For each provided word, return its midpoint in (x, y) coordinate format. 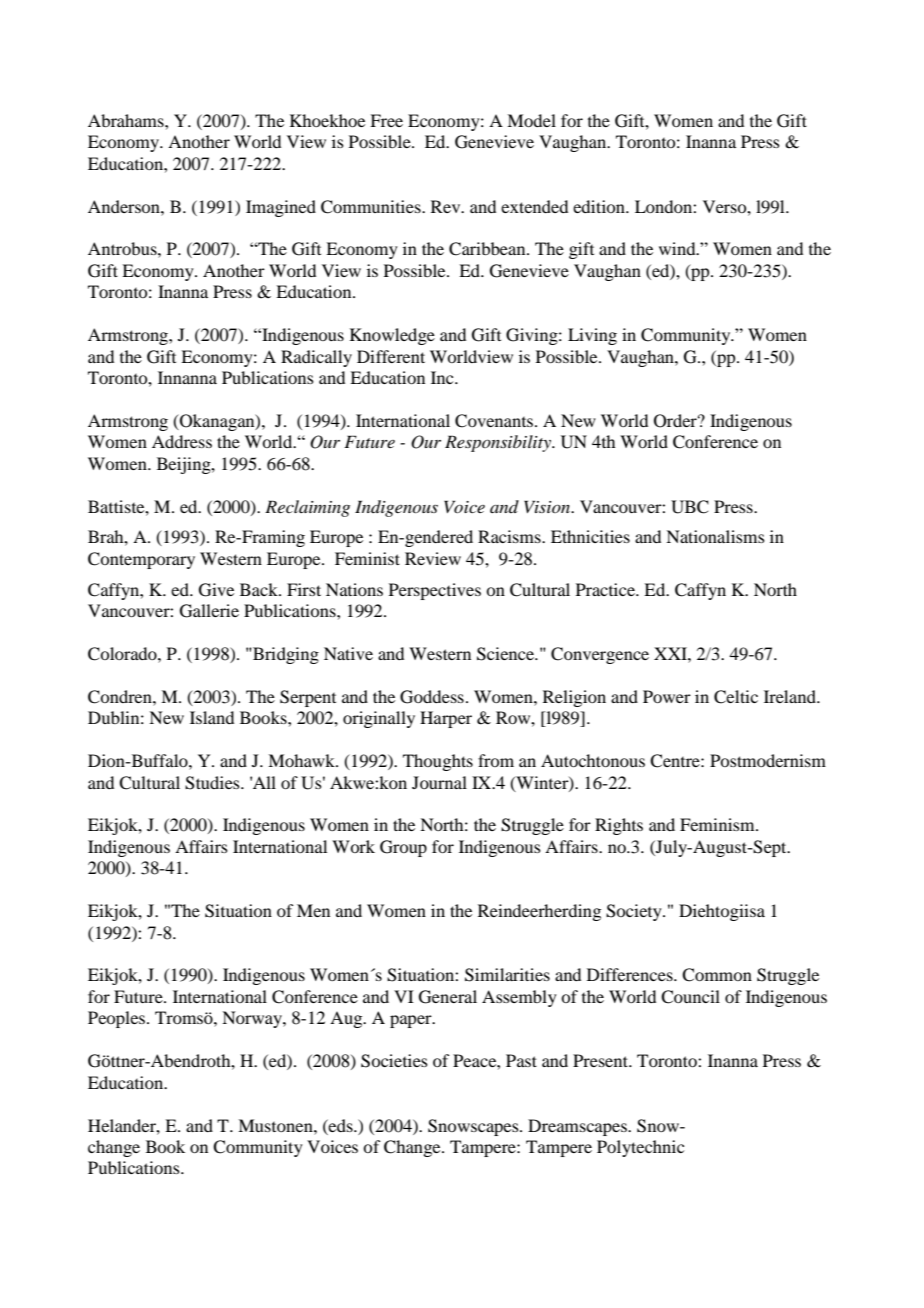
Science (506, 654)
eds (341, 1125)
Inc (443, 377)
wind (678, 248)
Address (182, 441)
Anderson (125, 206)
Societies (394, 1061)
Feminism (718, 824)
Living (592, 336)
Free (386, 120)
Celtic (736, 697)
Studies (213, 783)
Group (403, 848)
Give (216, 590)
